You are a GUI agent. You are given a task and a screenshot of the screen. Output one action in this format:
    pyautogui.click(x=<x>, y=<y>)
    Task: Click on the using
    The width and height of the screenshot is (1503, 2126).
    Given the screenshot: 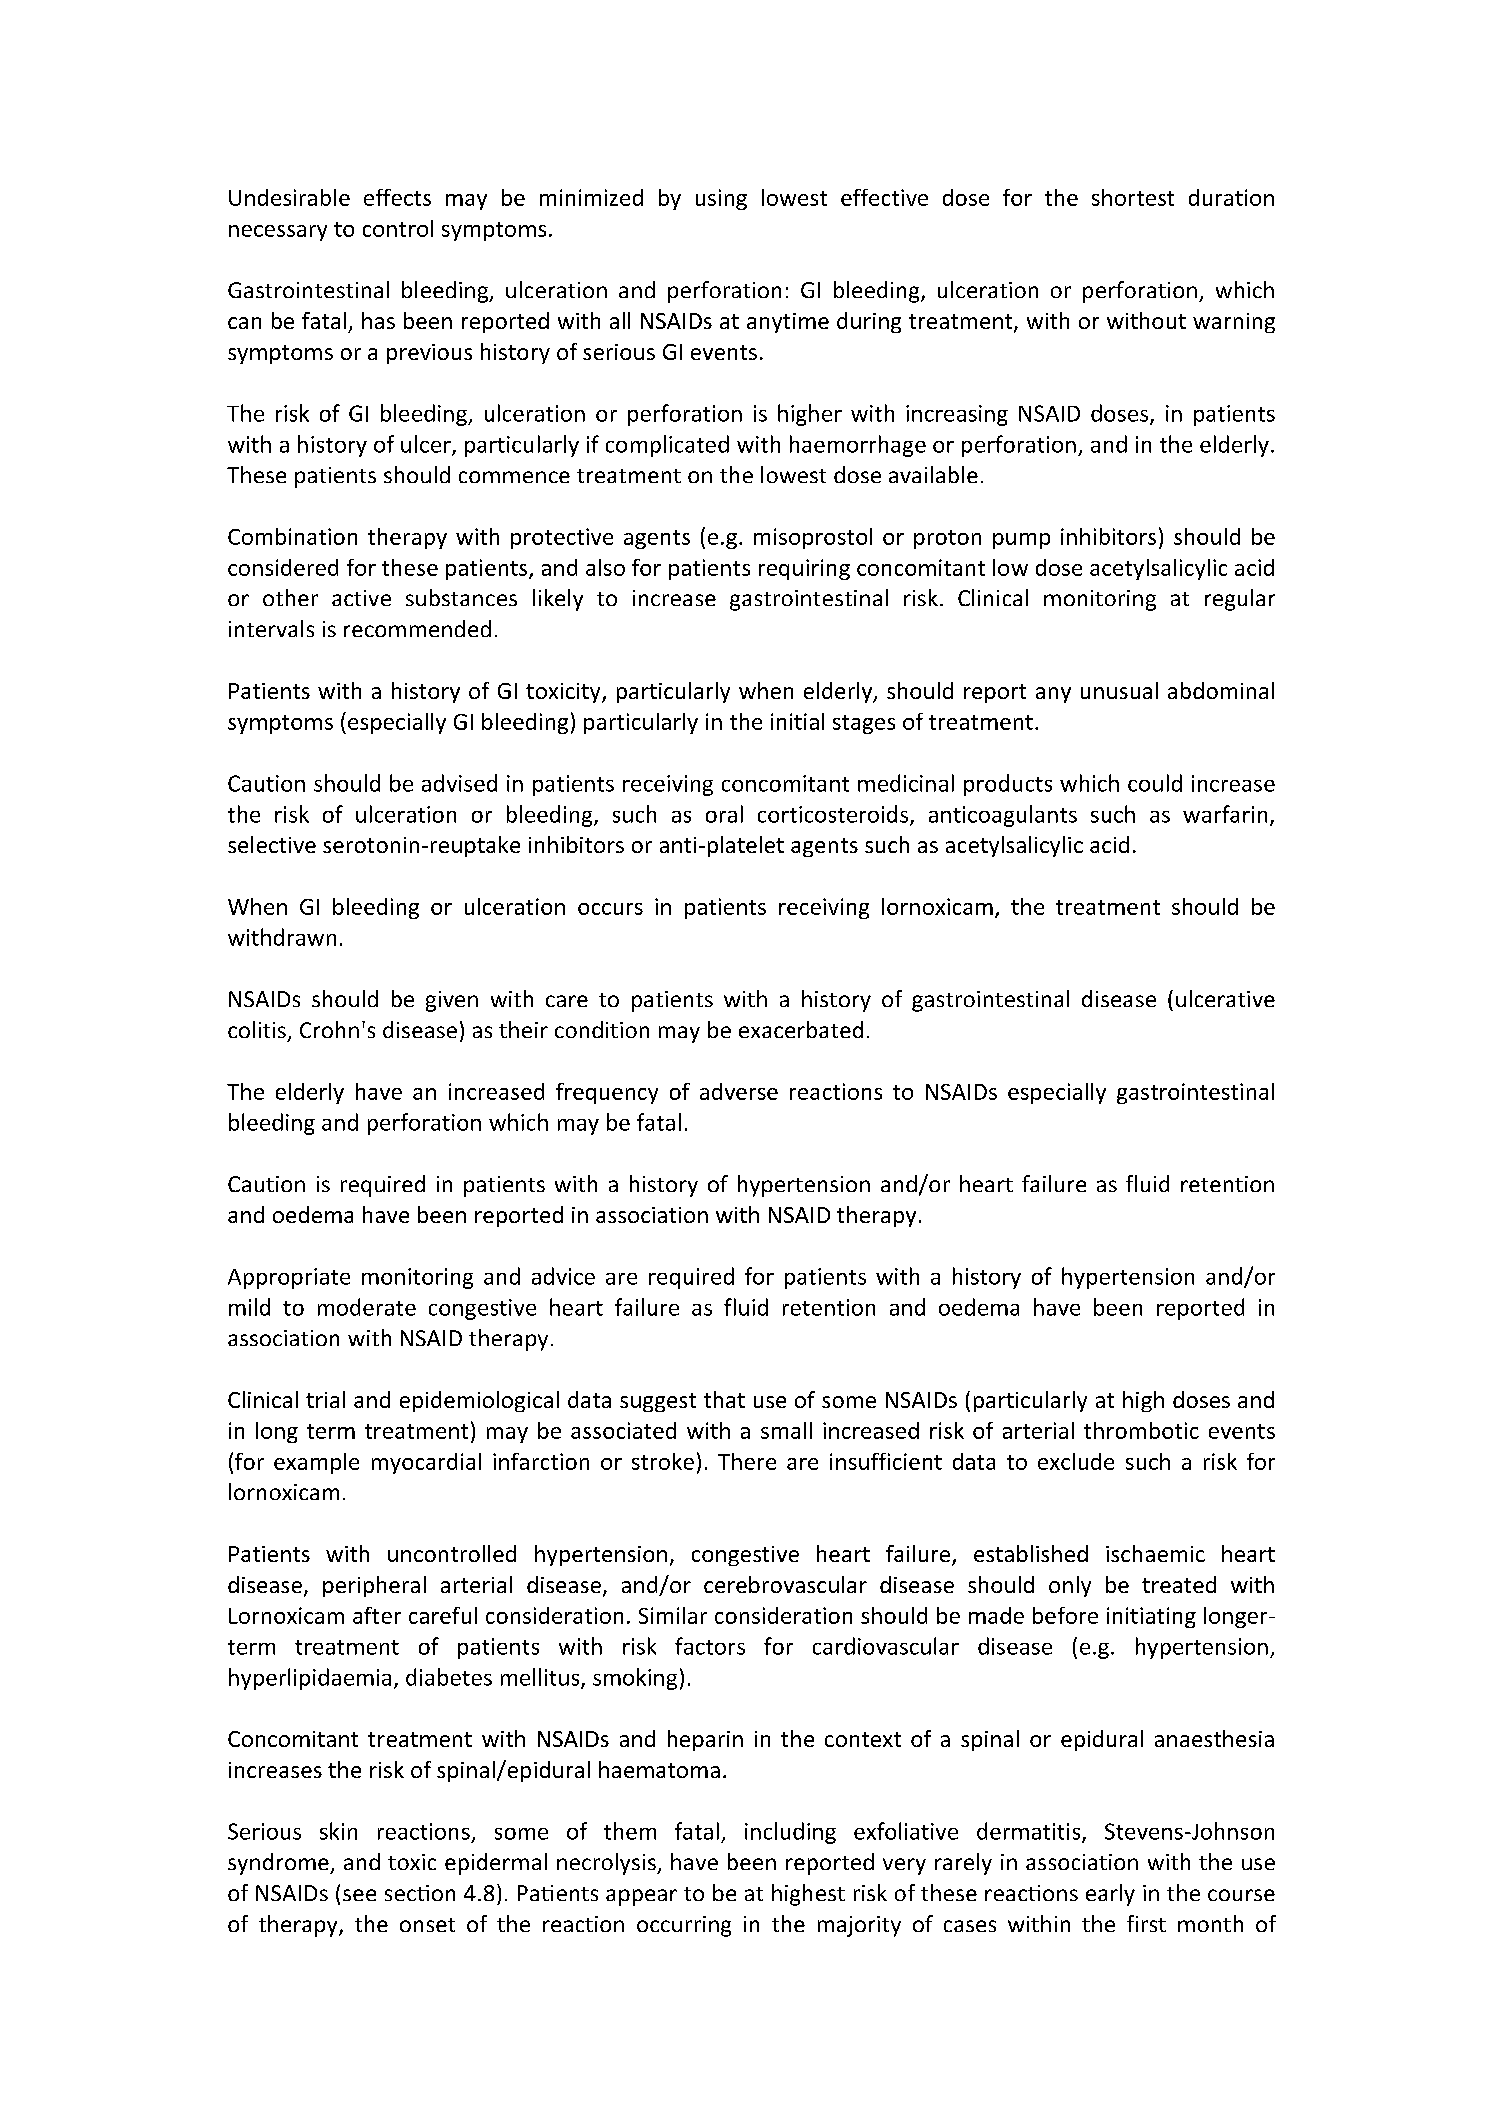 What is the action you would take?
    pyautogui.click(x=721, y=199)
